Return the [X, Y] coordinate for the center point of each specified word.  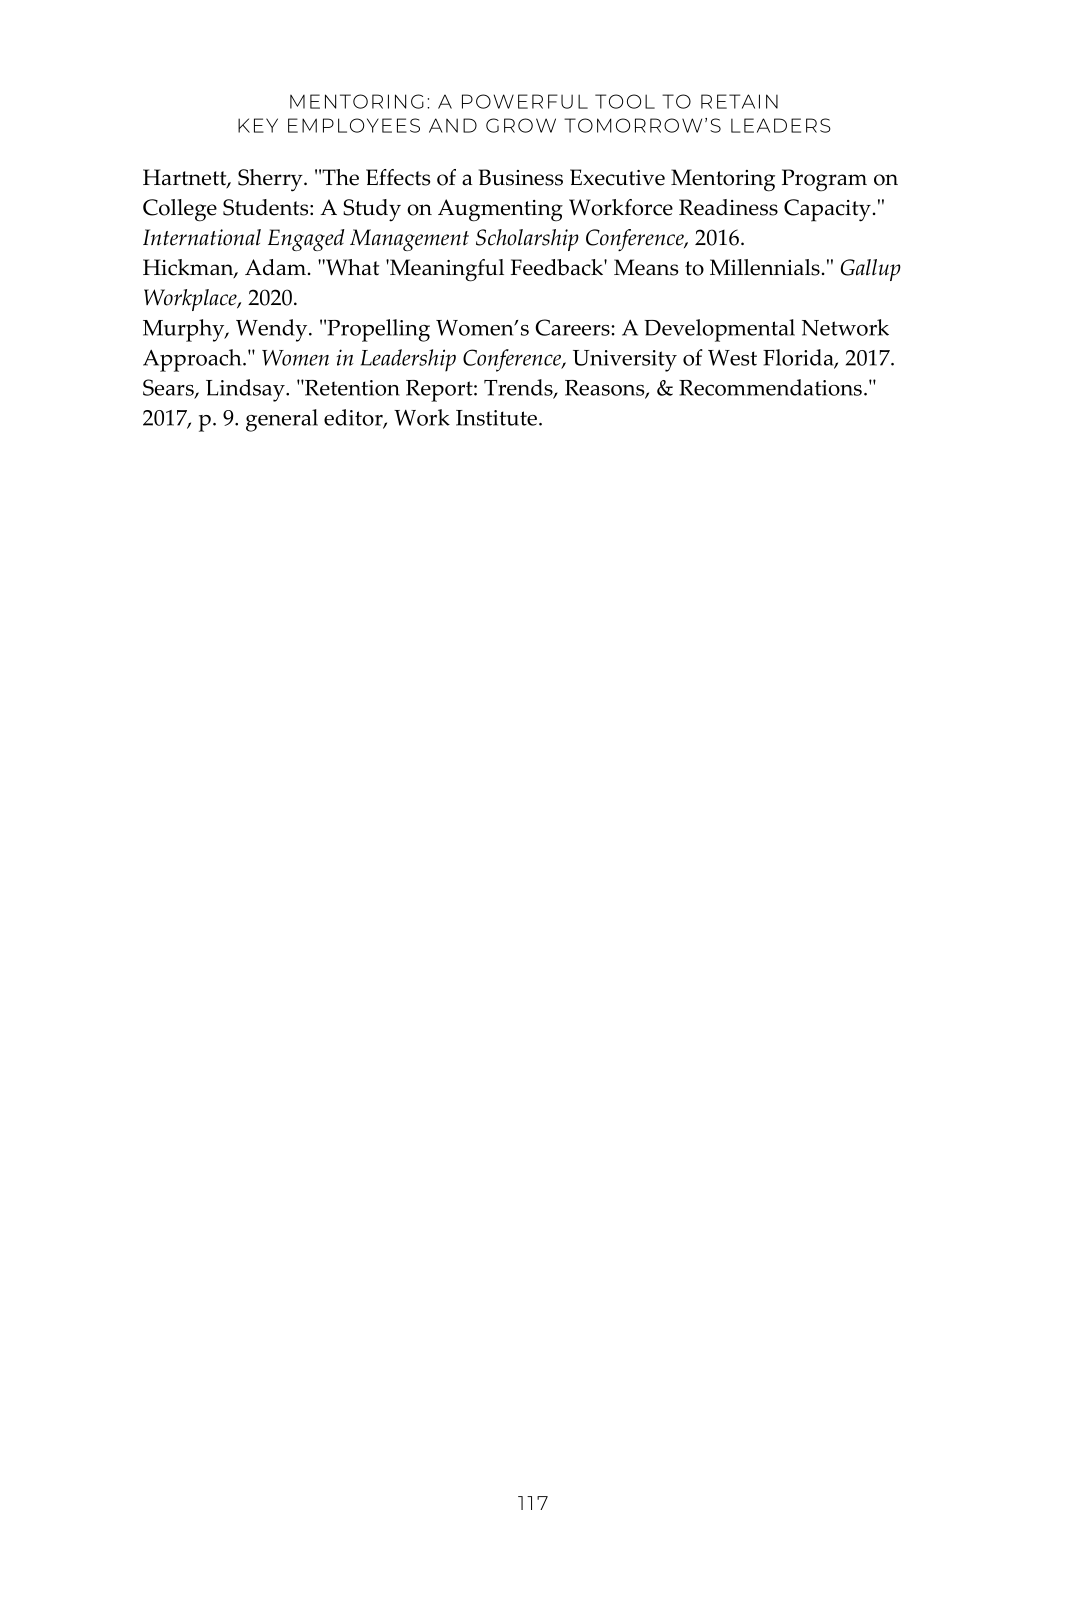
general [282, 420]
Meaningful [446, 270]
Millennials [765, 267]
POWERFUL [525, 101]
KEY [258, 125]
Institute [496, 418]
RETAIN [739, 101]
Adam [275, 267]
